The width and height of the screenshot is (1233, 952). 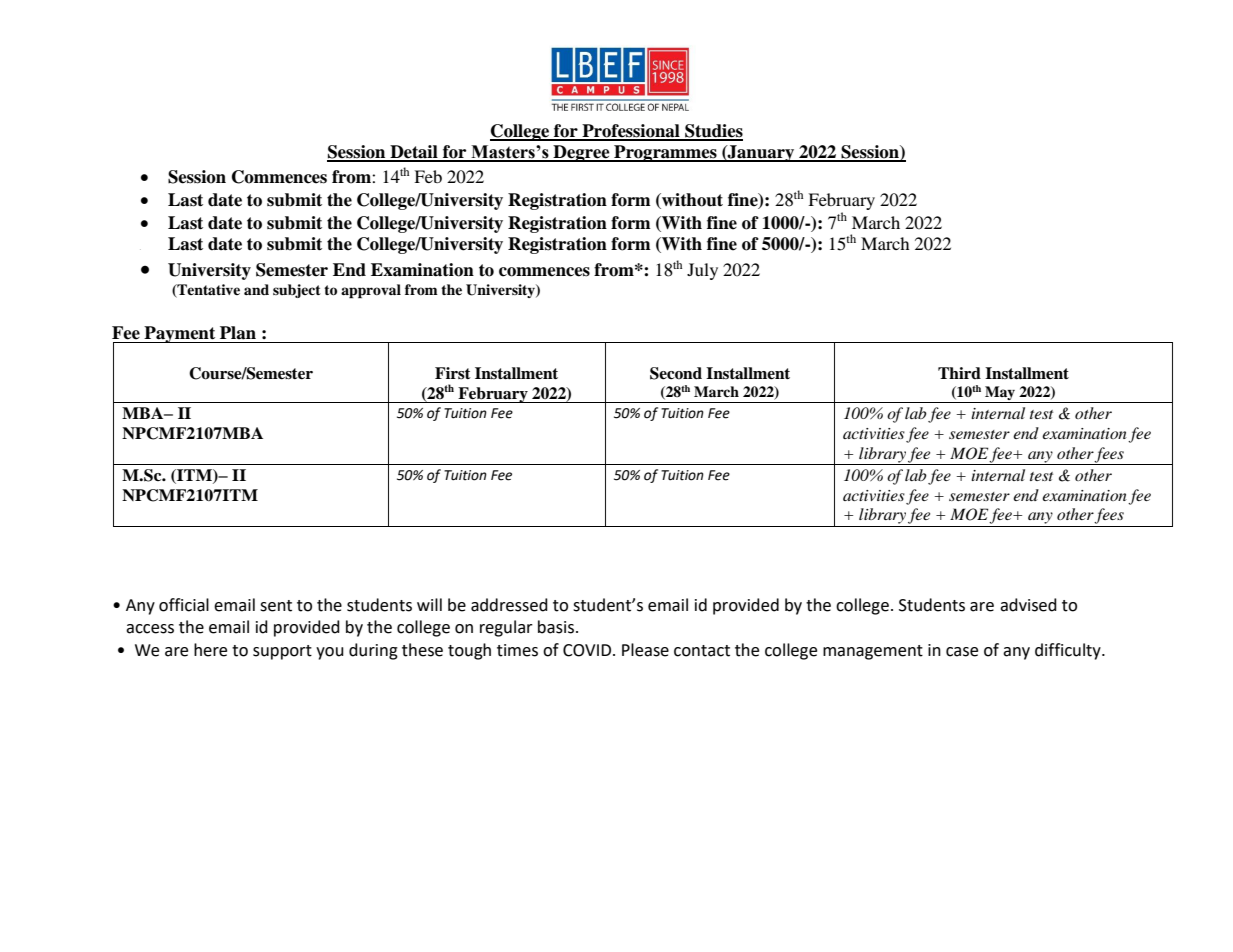 I want to click on support, so click(x=282, y=652).
